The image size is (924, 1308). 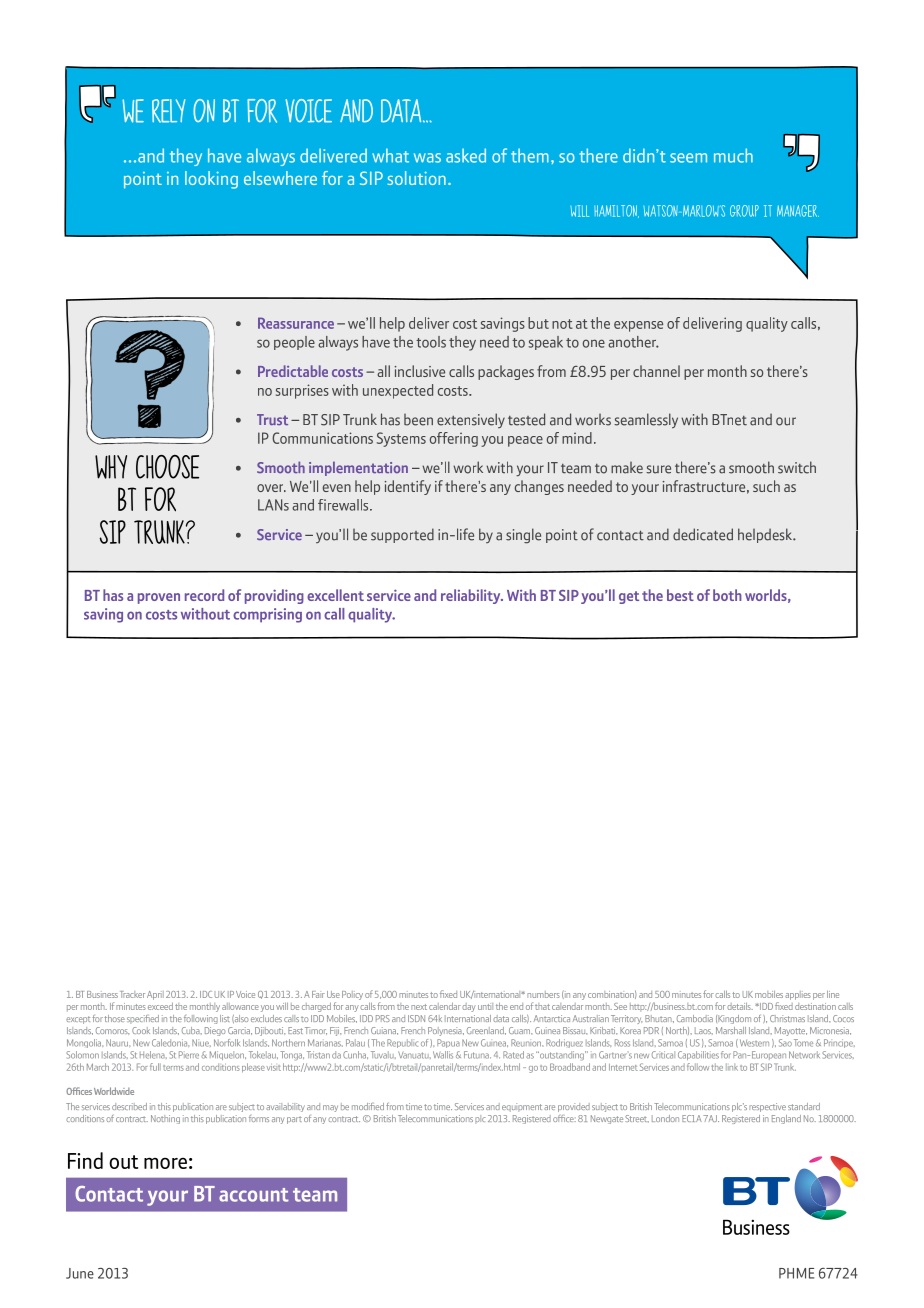 What do you see at coordinates (168, 111) in the page?
I see `RELY` at bounding box center [168, 111].
